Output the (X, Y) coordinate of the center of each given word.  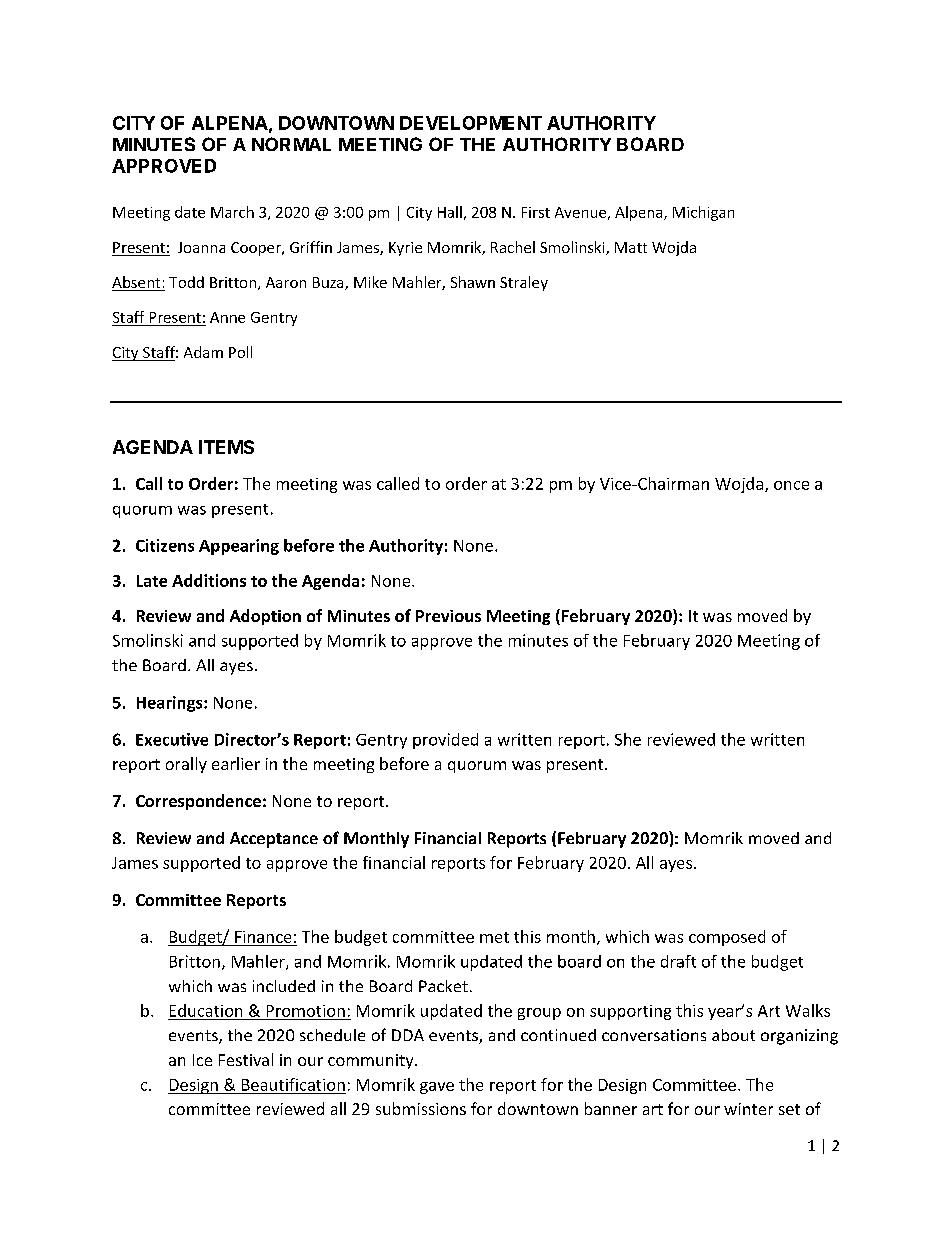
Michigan (703, 213)
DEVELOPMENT (471, 123)
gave (437, 1088)
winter (748, 1109)
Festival (246, 1059)
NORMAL (291, 144)
